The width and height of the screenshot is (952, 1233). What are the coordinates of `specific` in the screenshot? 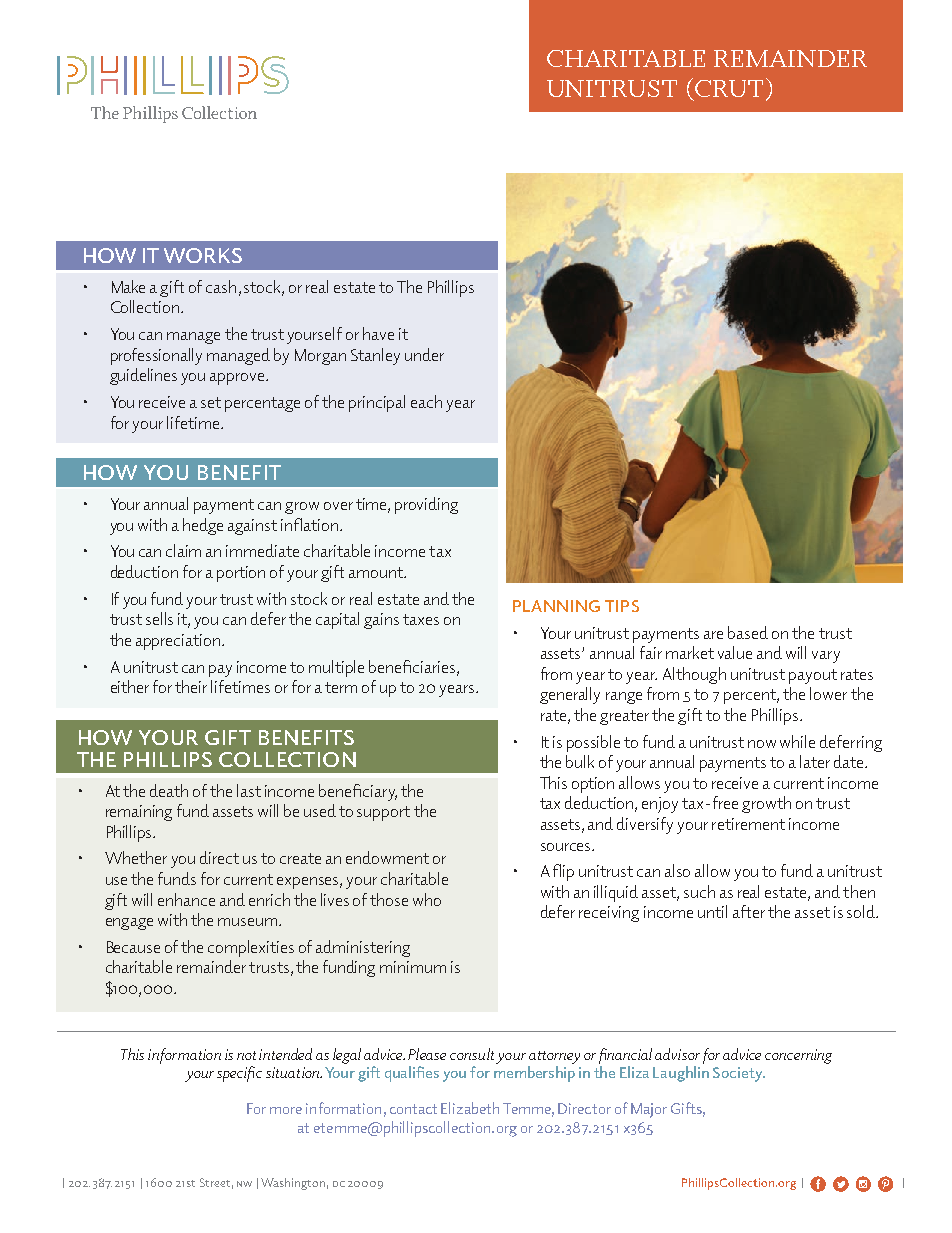 It's located at (239, 1074).
